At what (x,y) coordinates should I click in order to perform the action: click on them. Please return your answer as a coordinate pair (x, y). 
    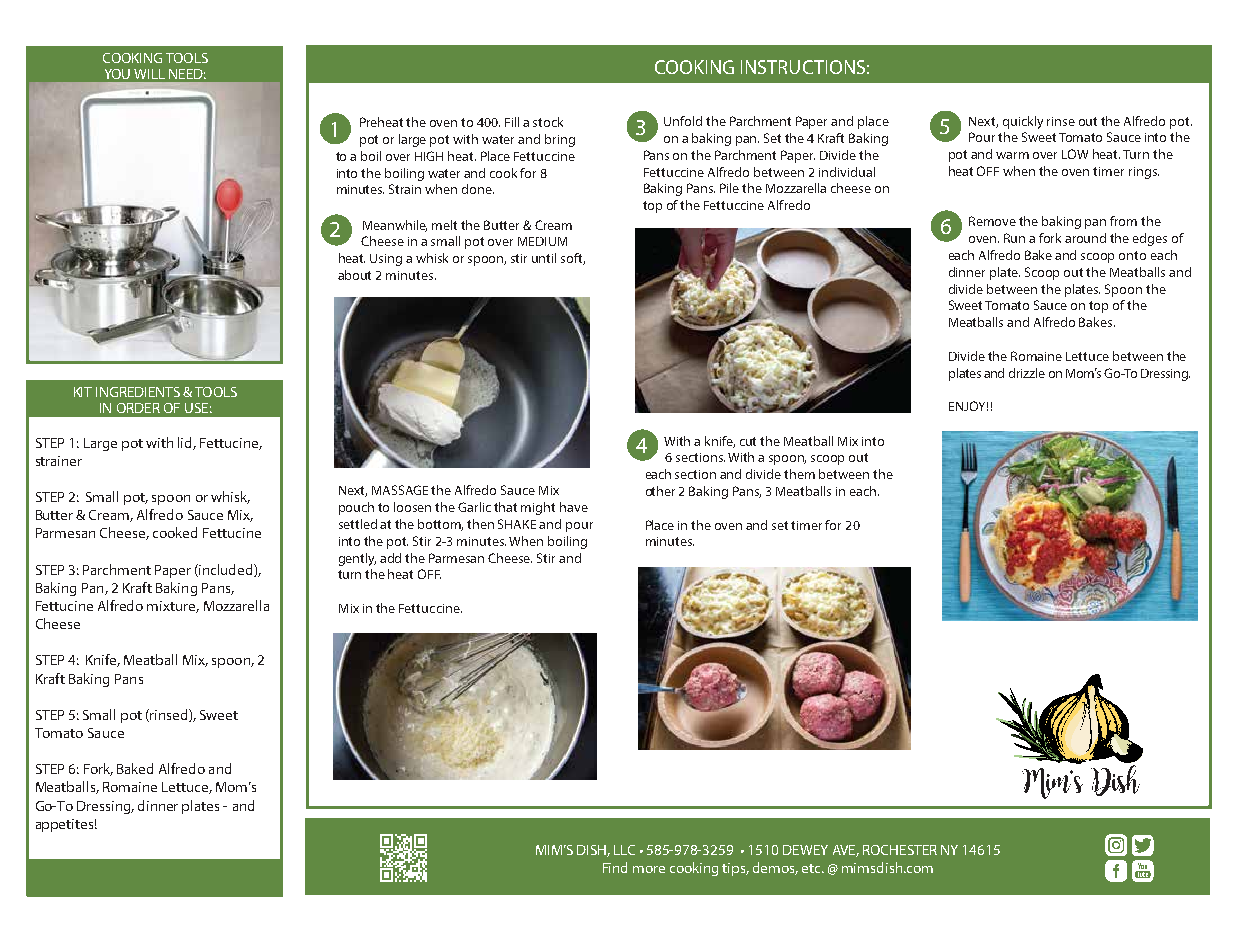
    Looking at the image, I should click on (799, 474).
